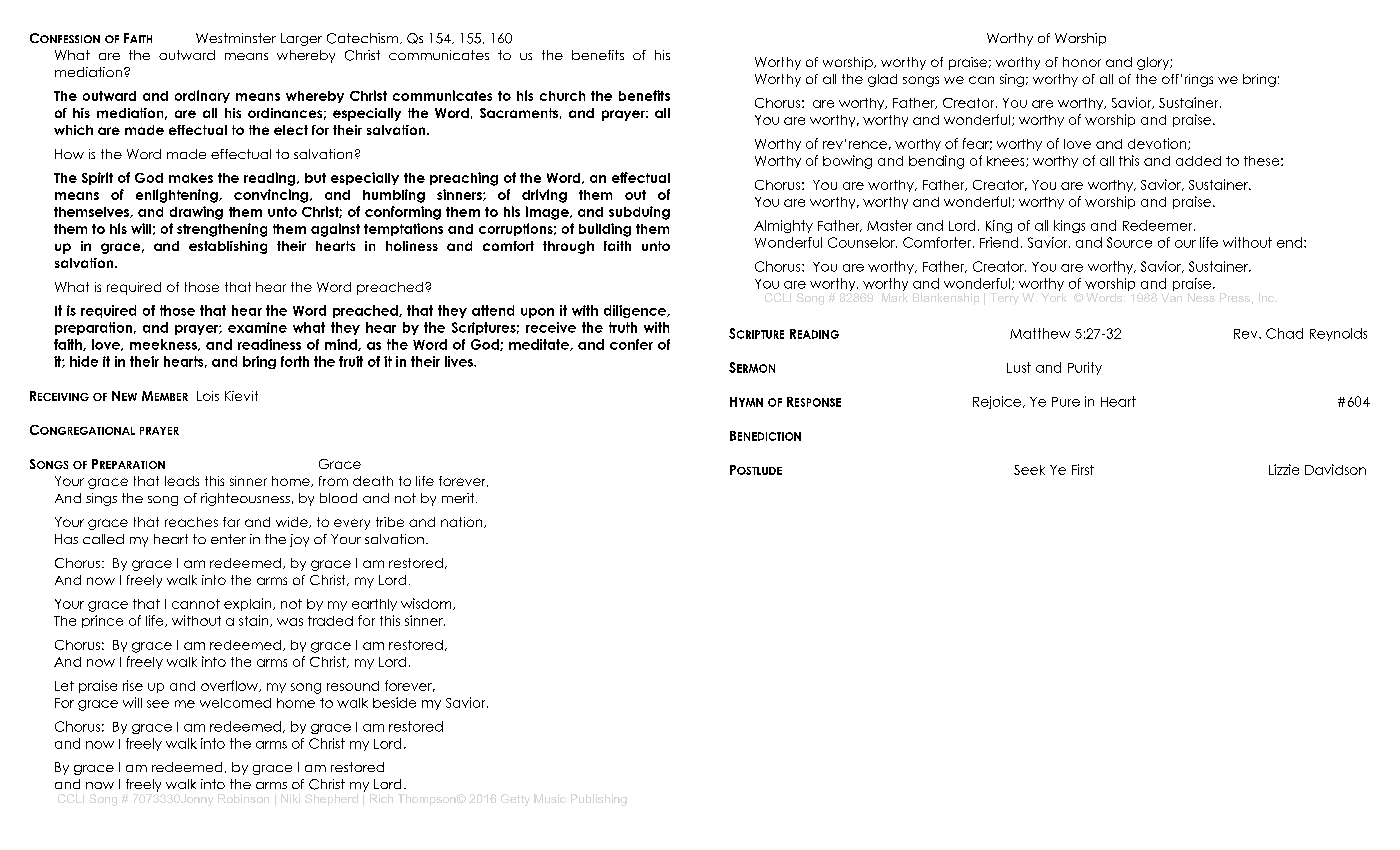 Image resolution: width=1400 pixels, height=850 pixels. Describe the element at coordinates (639, 213) in the screenshot. I see `subduing` at that location.
